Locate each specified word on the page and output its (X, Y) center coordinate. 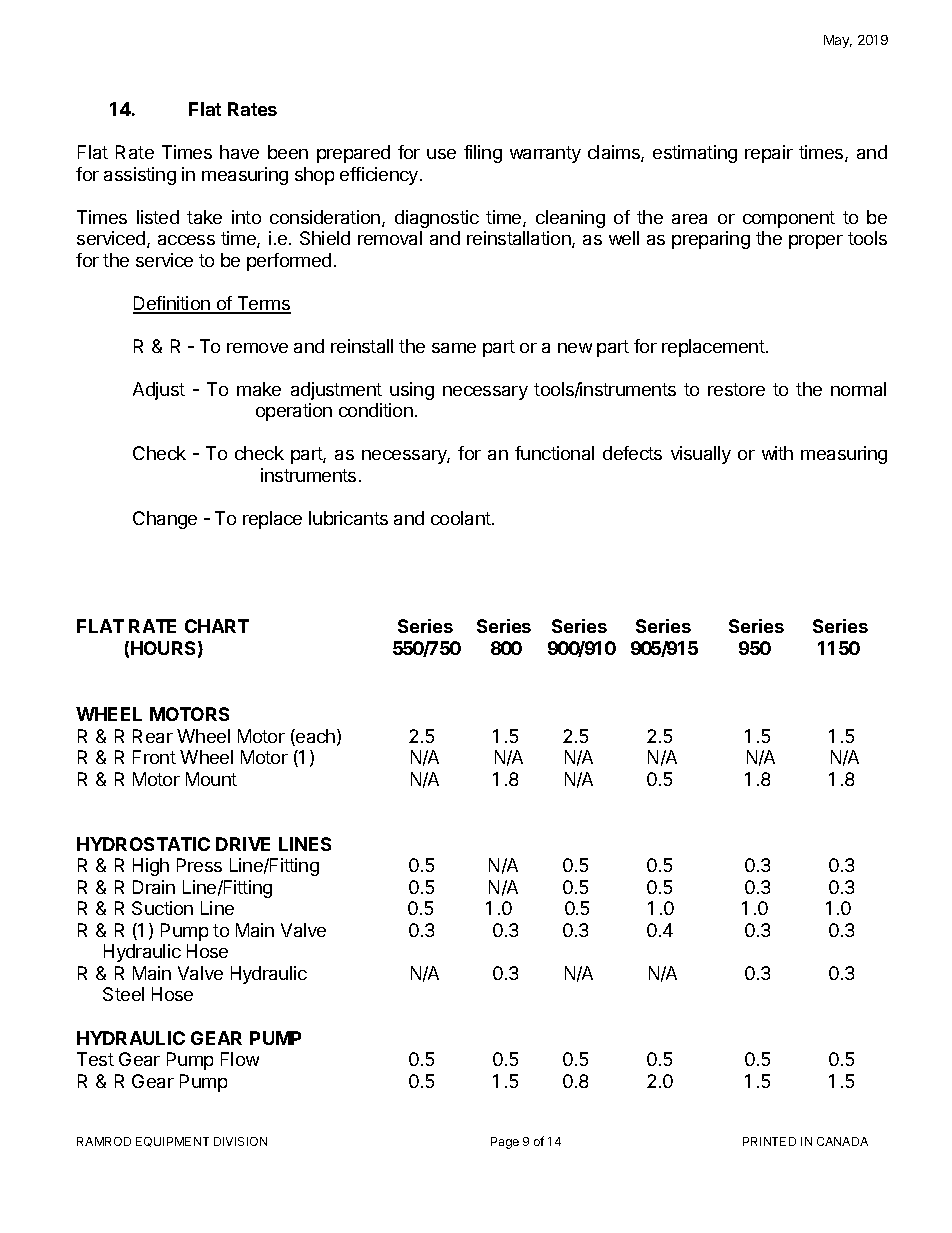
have (239, 152)
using (412, 391)
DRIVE (243, 844)
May (838, 41)
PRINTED (769, 1141)
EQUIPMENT (172, 1142)
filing (483, 154)
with (777, 453)
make (259, 389)
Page (505, 1143)
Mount (211, 779)
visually (701, 455)
